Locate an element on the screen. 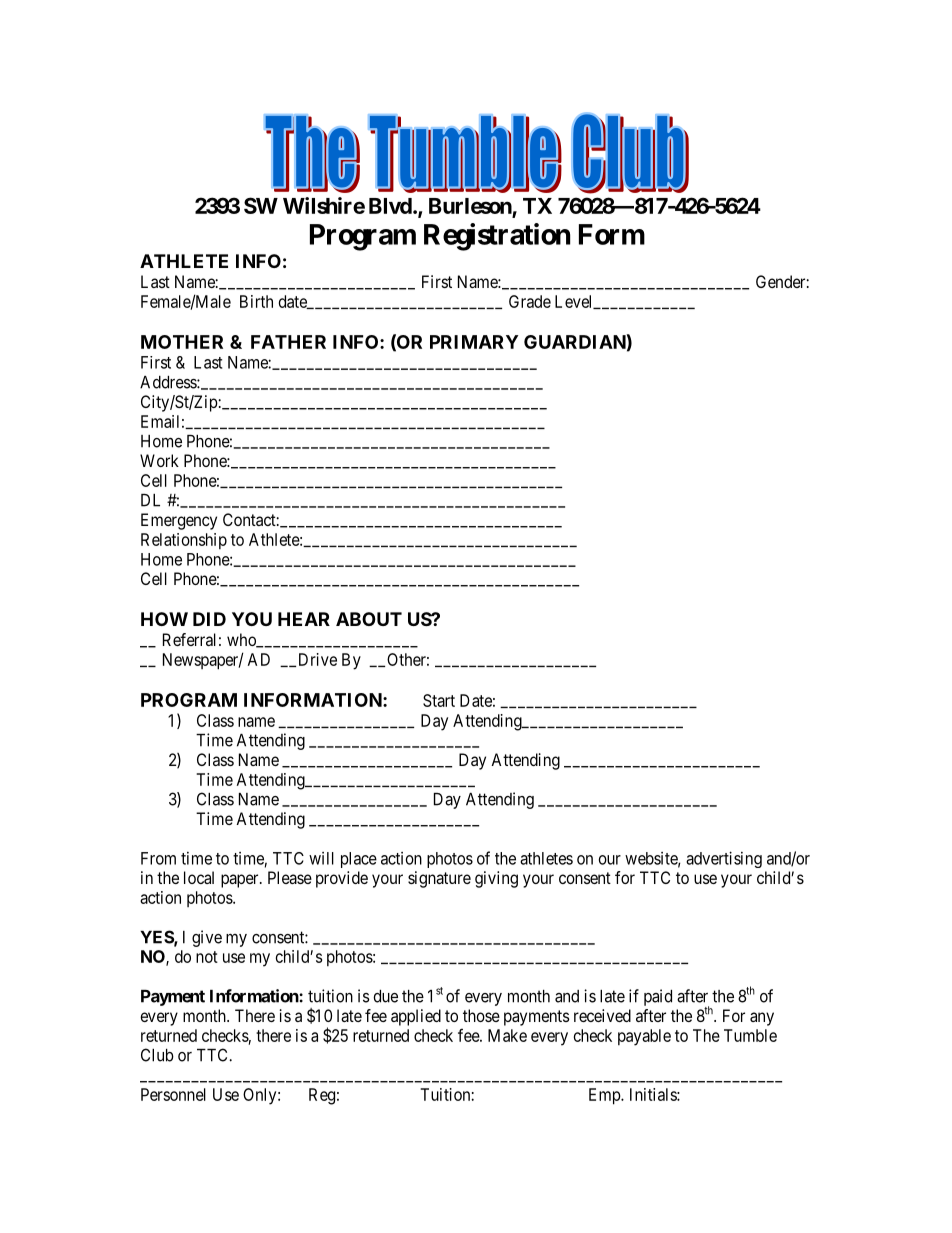 Image resolution: width=952 pixels, height=1233 pixels. signature is located at coordinates (439, 879).
